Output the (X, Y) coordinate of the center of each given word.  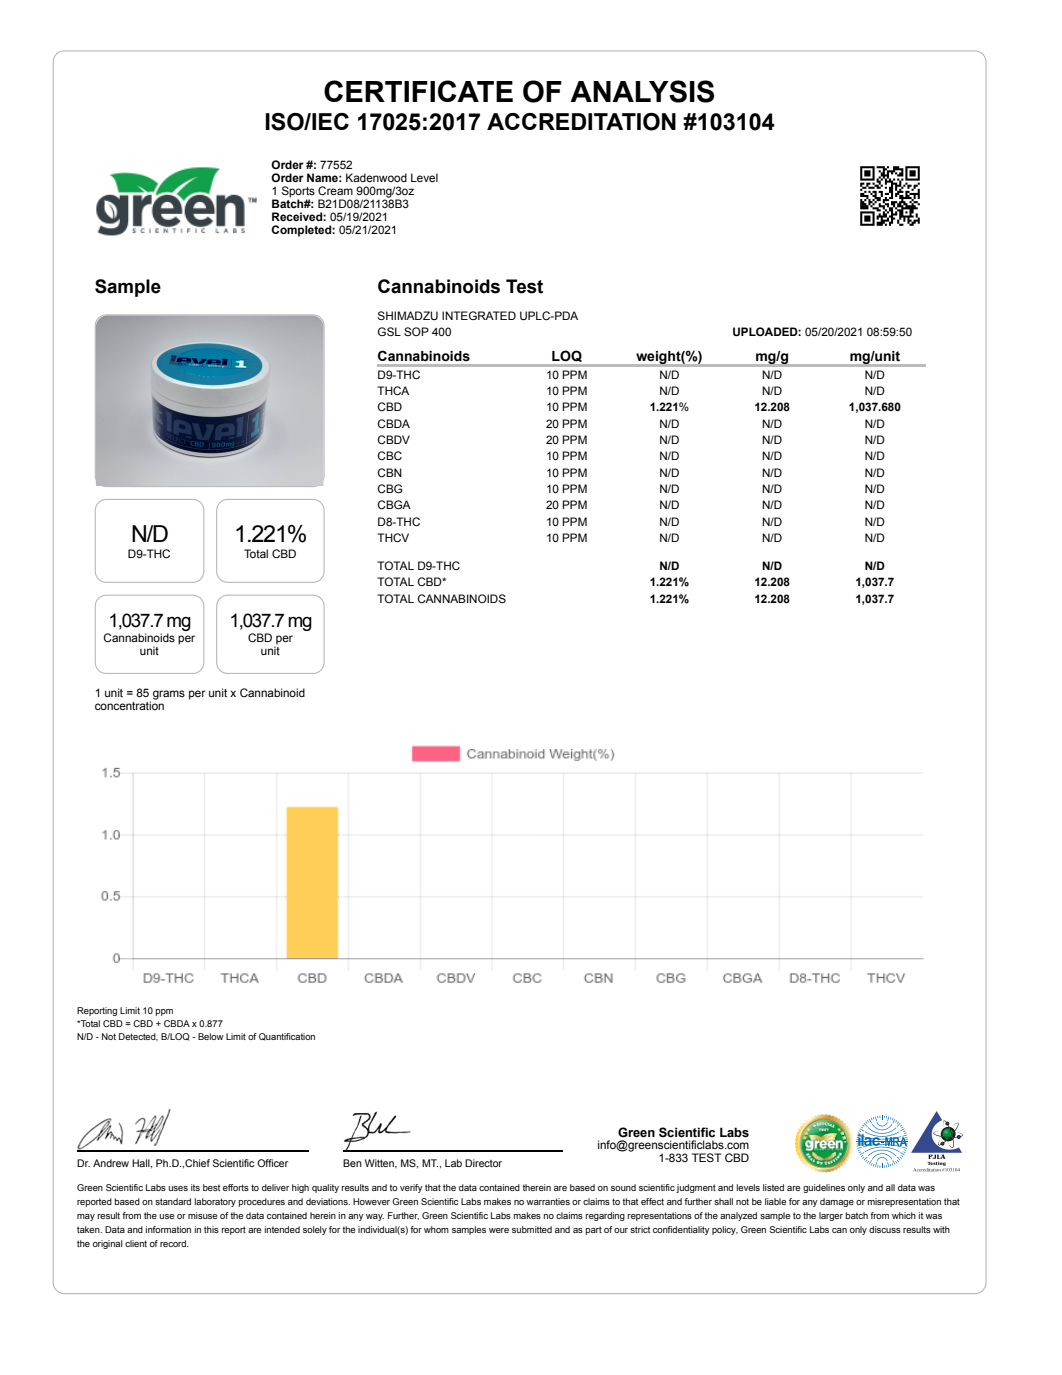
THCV (393, 537)
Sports (298, 193)
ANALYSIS (642, 91)
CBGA (394, 504)
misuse (202, 1215)
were (499, 1230)
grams (169, 695)
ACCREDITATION (581, 122)
